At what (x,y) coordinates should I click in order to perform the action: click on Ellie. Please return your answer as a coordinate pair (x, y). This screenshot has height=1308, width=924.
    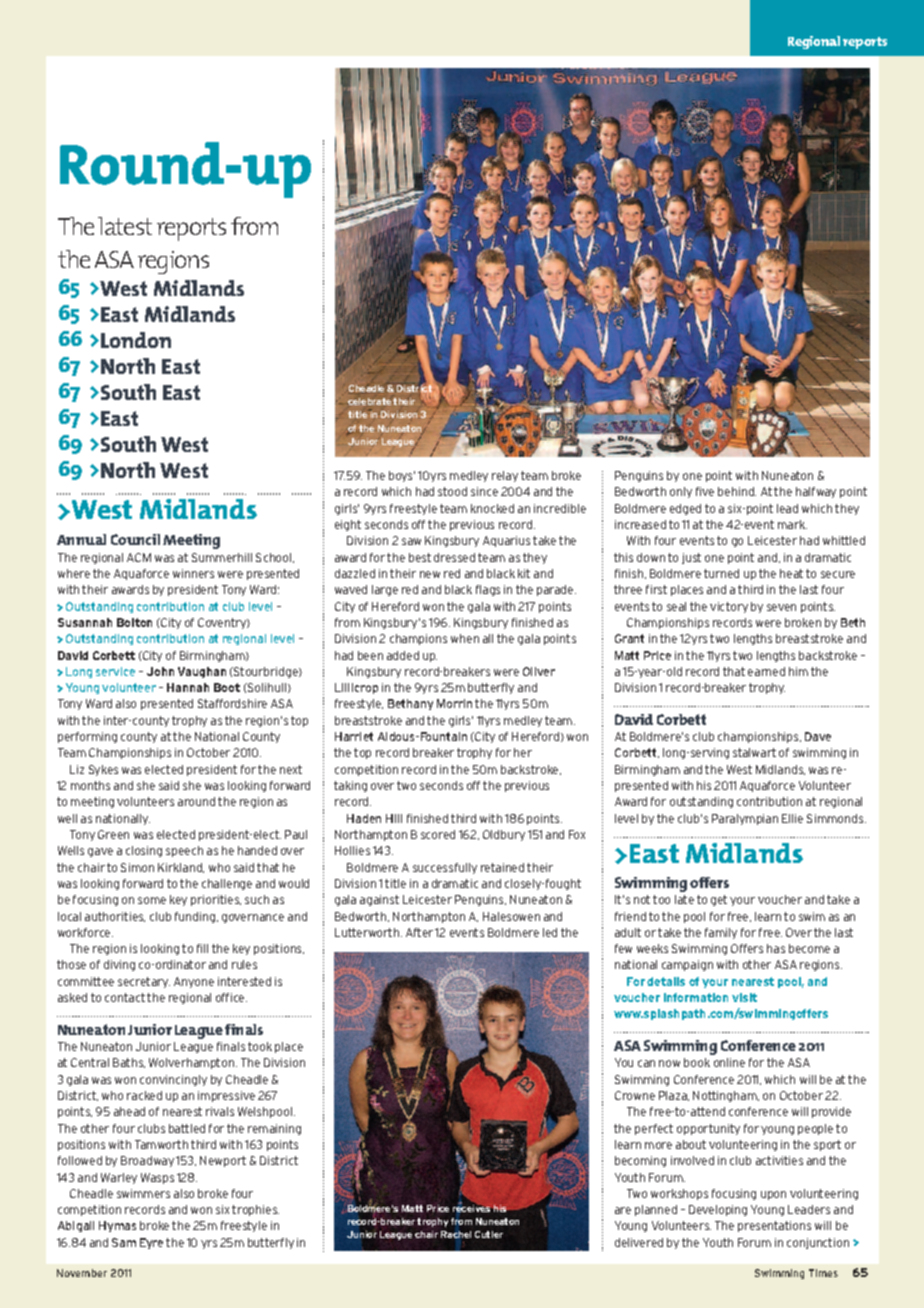
    Looking at the image, I should click on (792, 818).
